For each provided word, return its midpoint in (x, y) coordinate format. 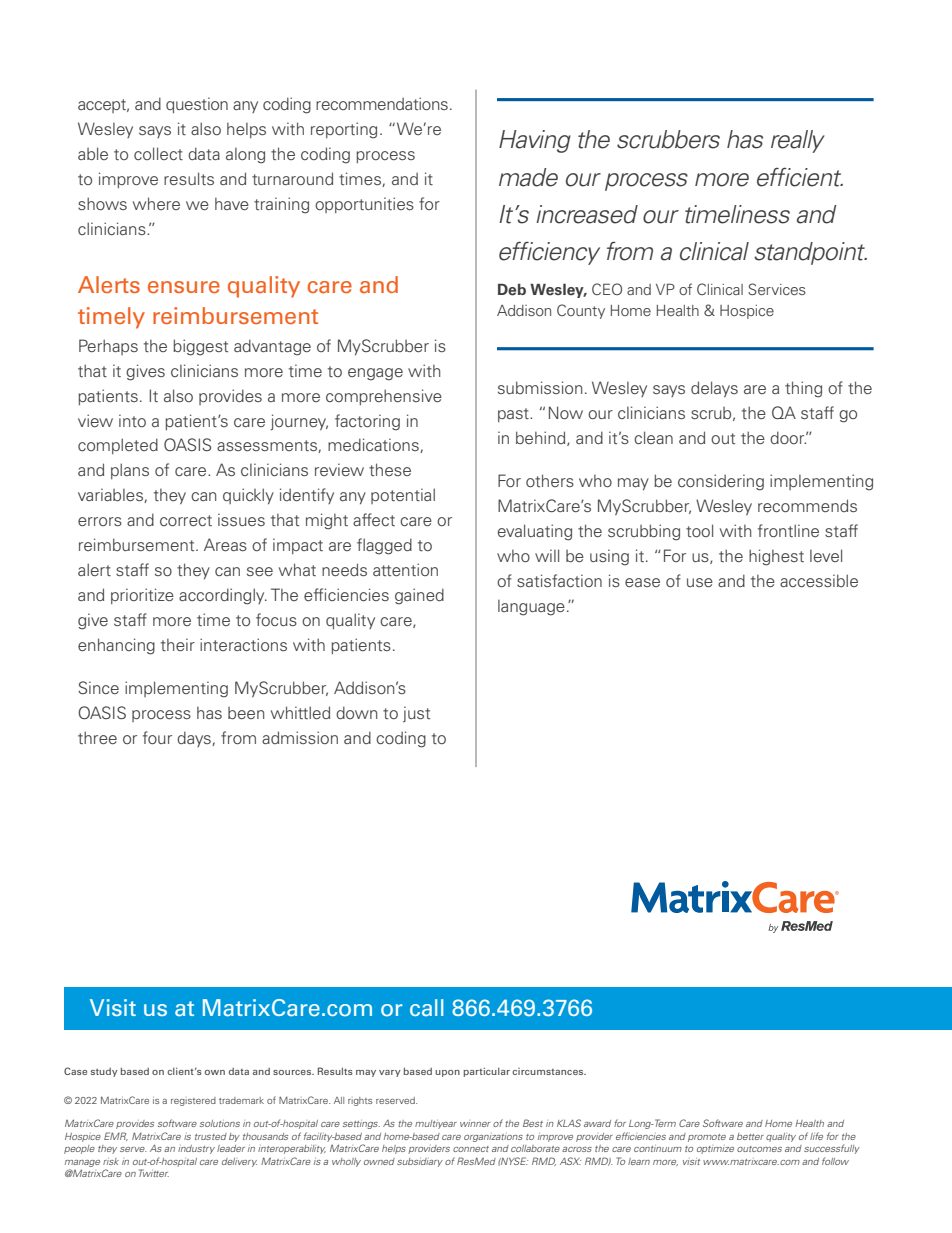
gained (419, 596)
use (700, 582)
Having (535, 141)
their (178, 644)
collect (158, 153)
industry (196, 1149)
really (798, 141)
